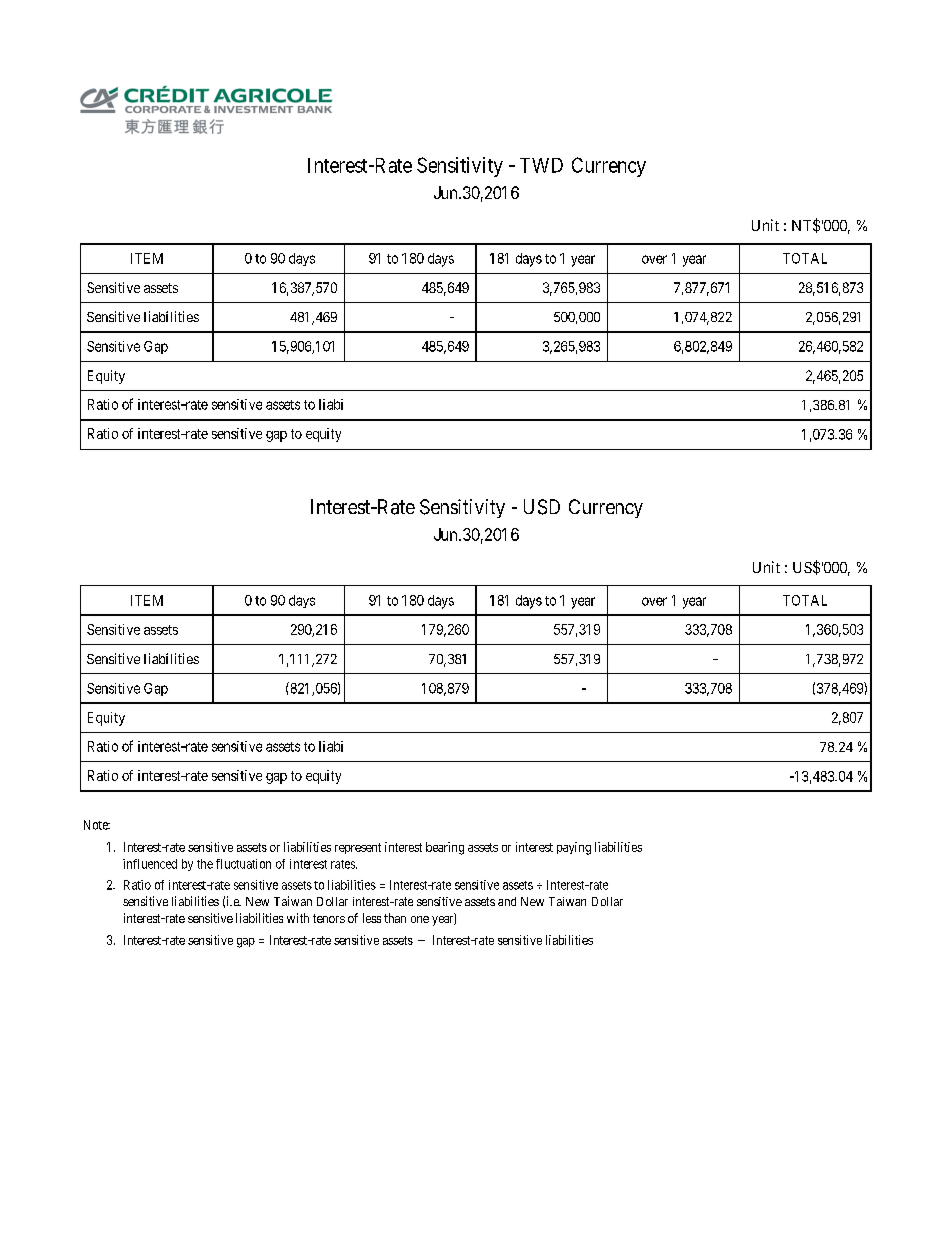  Describe the element at coordinates (372, 918) in the screenshot. I see `less` at that location.
